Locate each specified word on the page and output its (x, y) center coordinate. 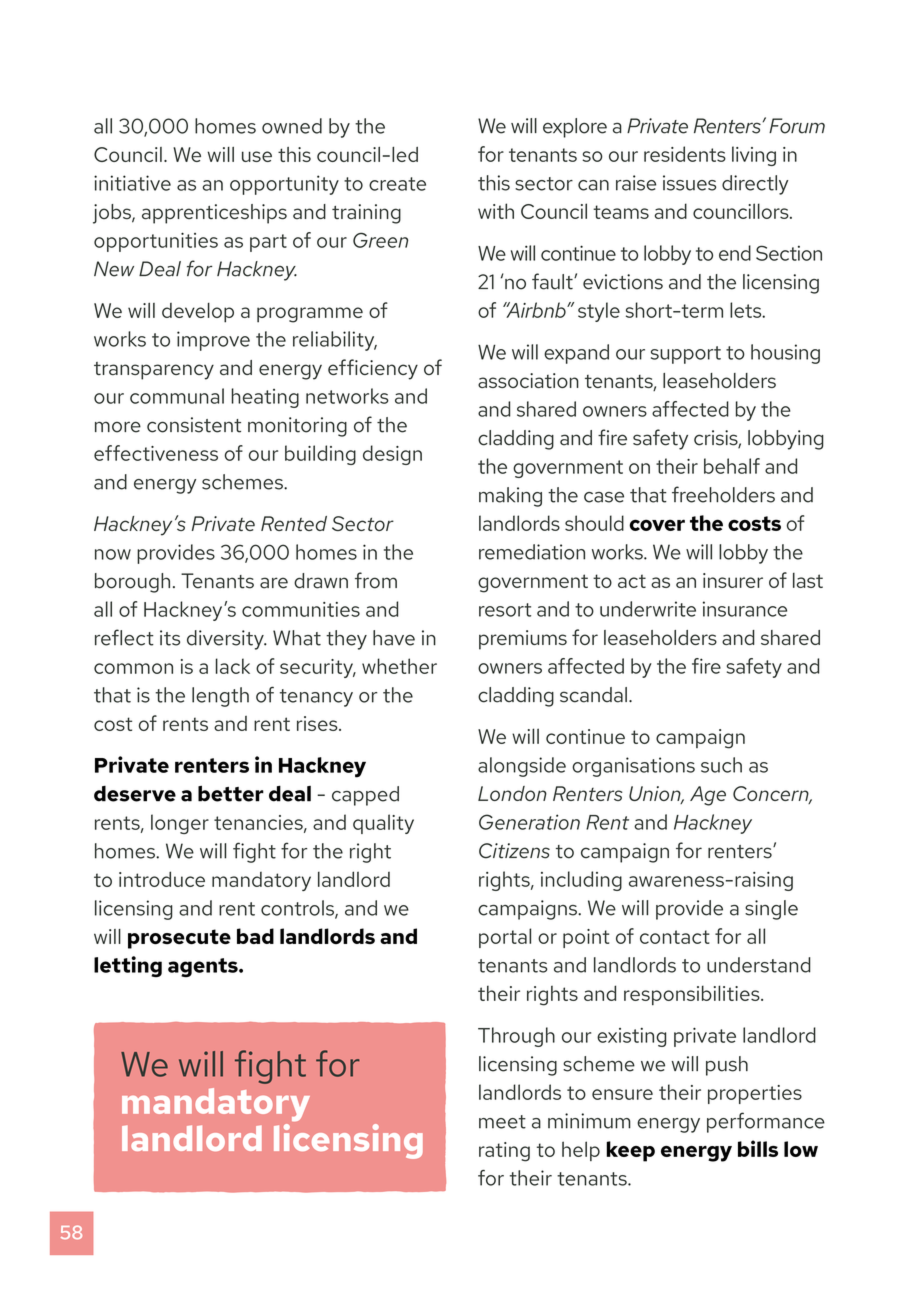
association (528, 380)
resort (505, 610)
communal (177, 396)
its (170, 638)
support (686, 355)
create (397, 184)
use (257, 156)
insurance (745, 609)
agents (204, 967)
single (771, 910)
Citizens (514, 851)
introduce (162, 879)
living (754, 156)
